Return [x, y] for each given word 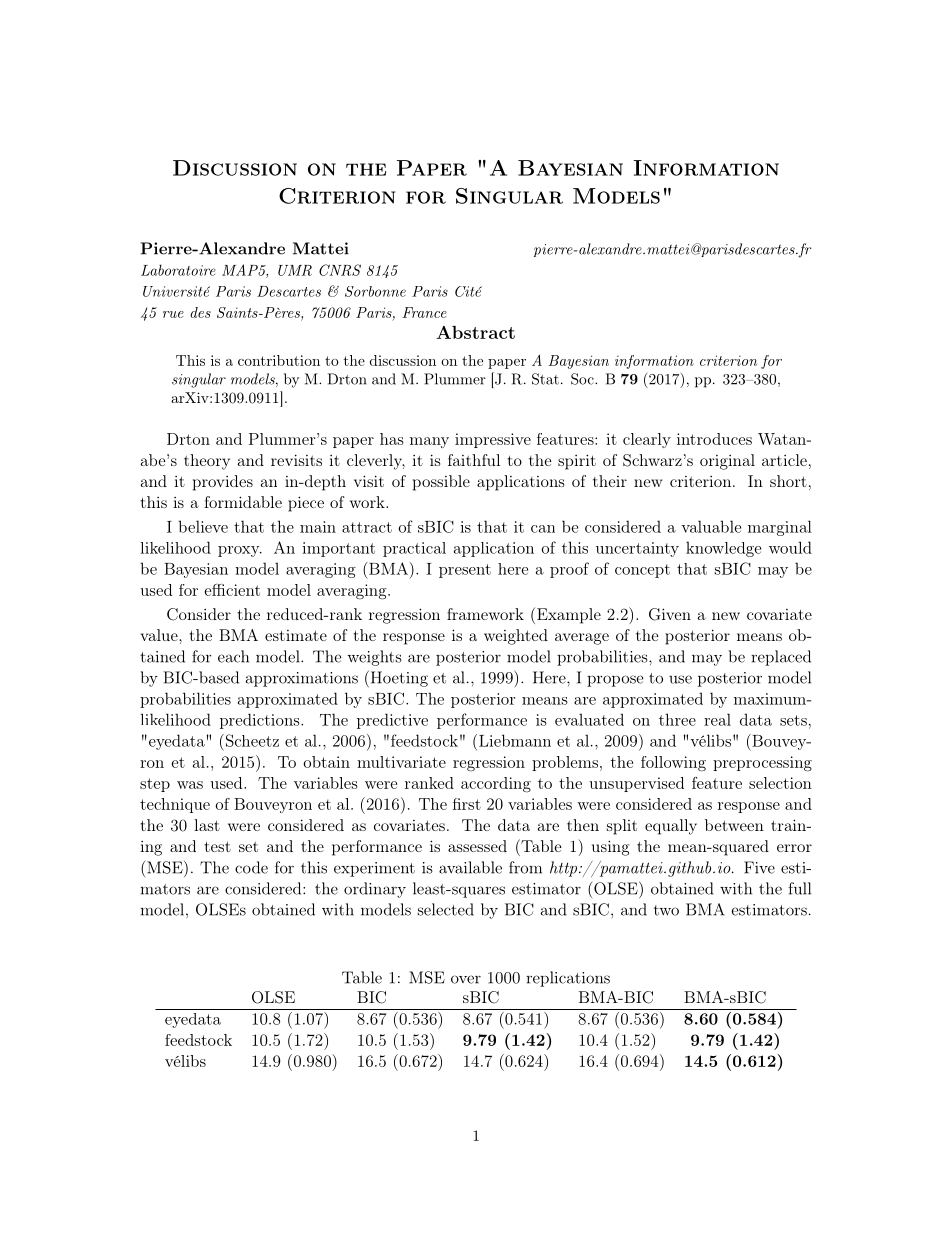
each [233, 656]
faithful [474, 460]
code [251, 867]
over [466, 979]
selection [780, 783]
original [727, 462]
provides [223, 483]
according [496, 785]
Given [670, 614]
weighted [516, 637]
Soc [583, 379]
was [190, 785]
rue [173, 314]
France [424, 312]
